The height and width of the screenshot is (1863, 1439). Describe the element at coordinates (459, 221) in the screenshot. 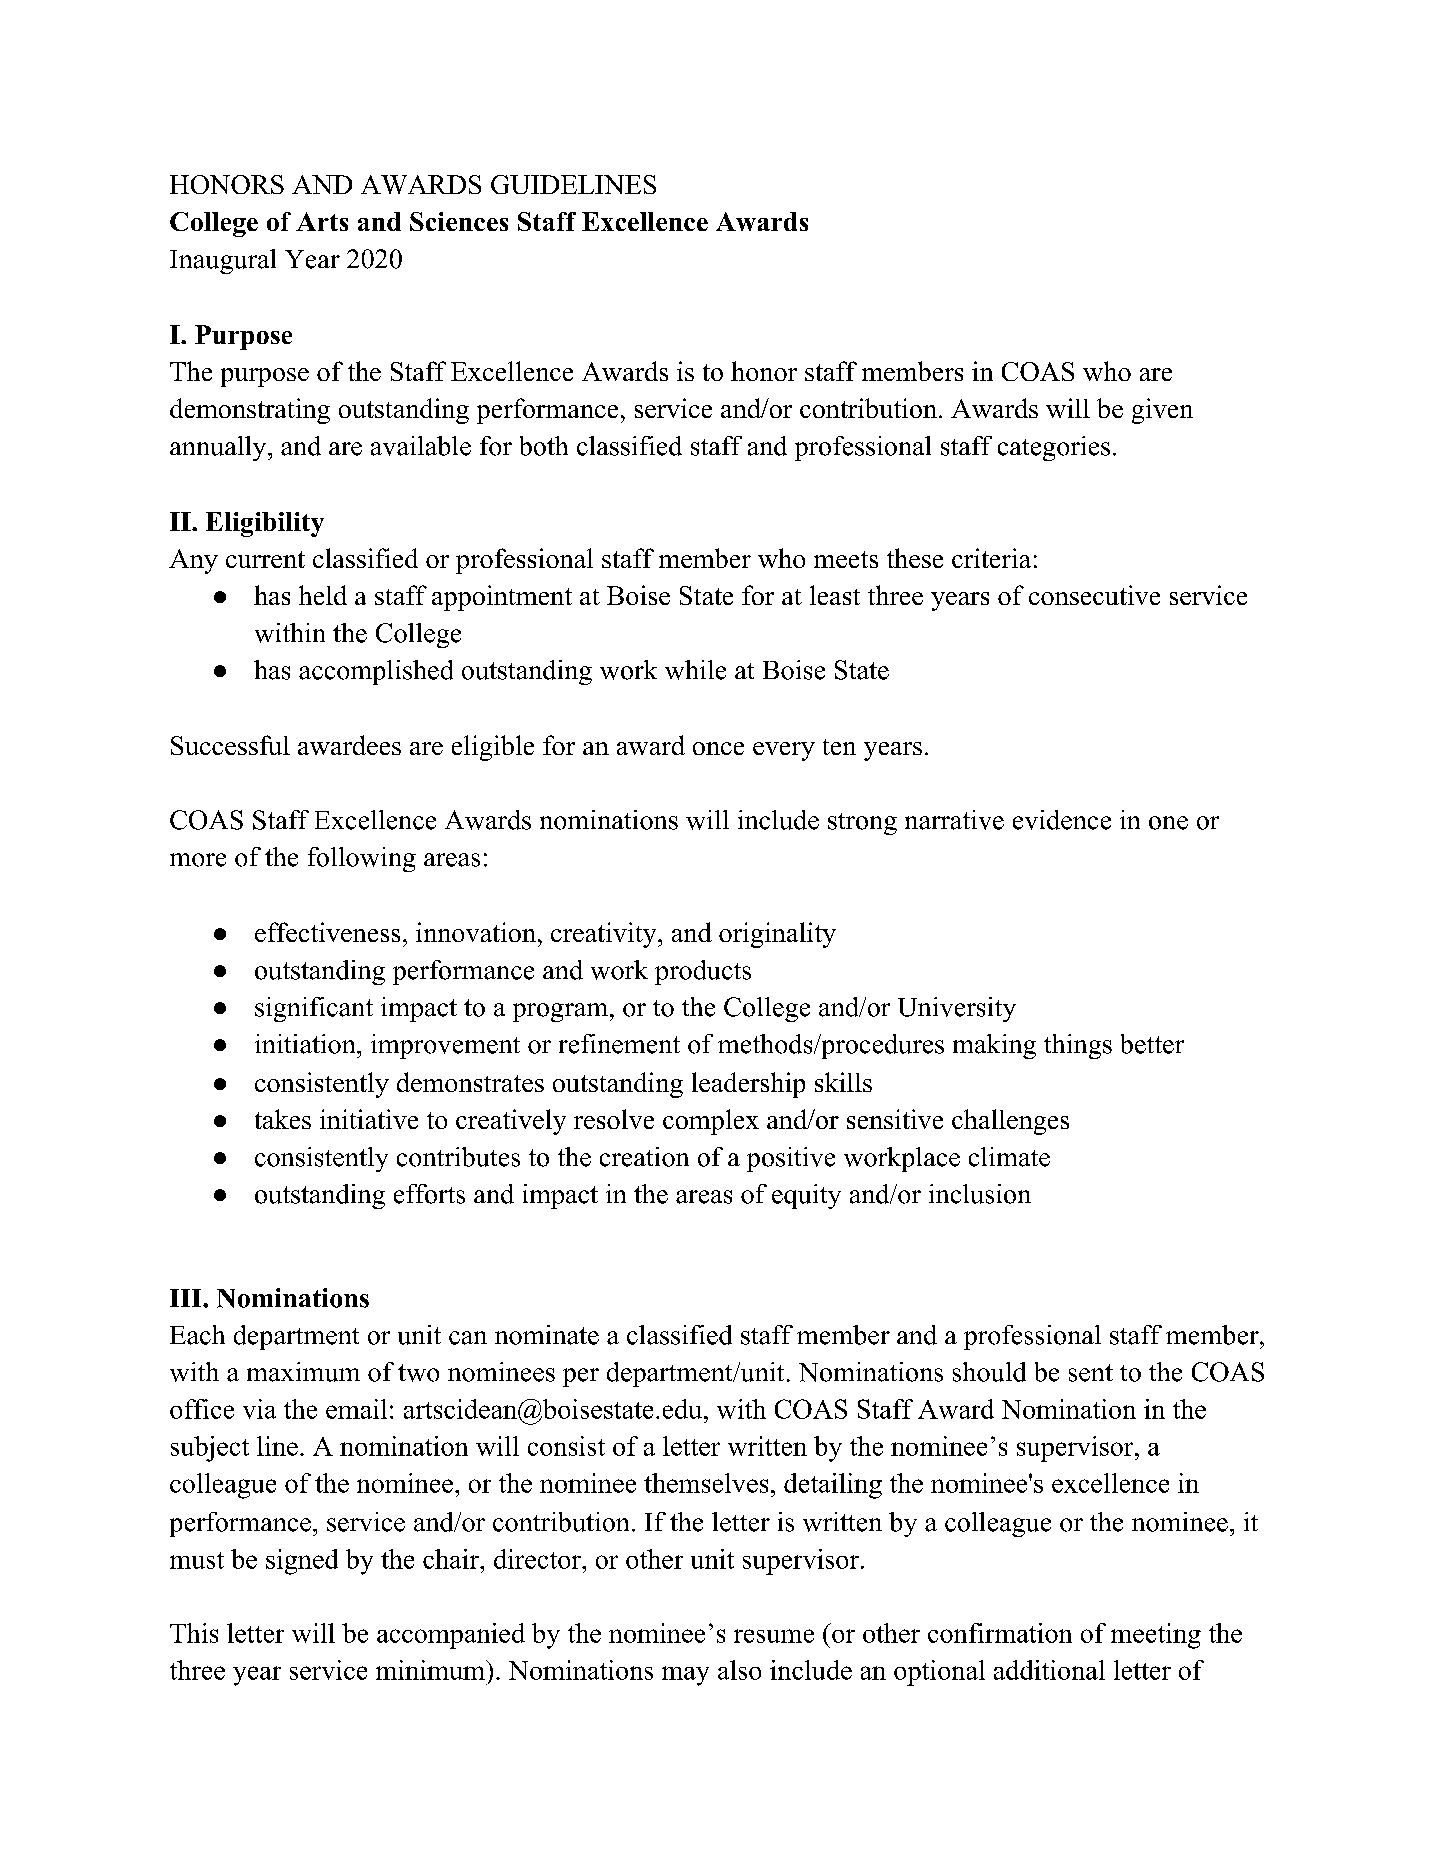

I see `Sciences` at that location.
